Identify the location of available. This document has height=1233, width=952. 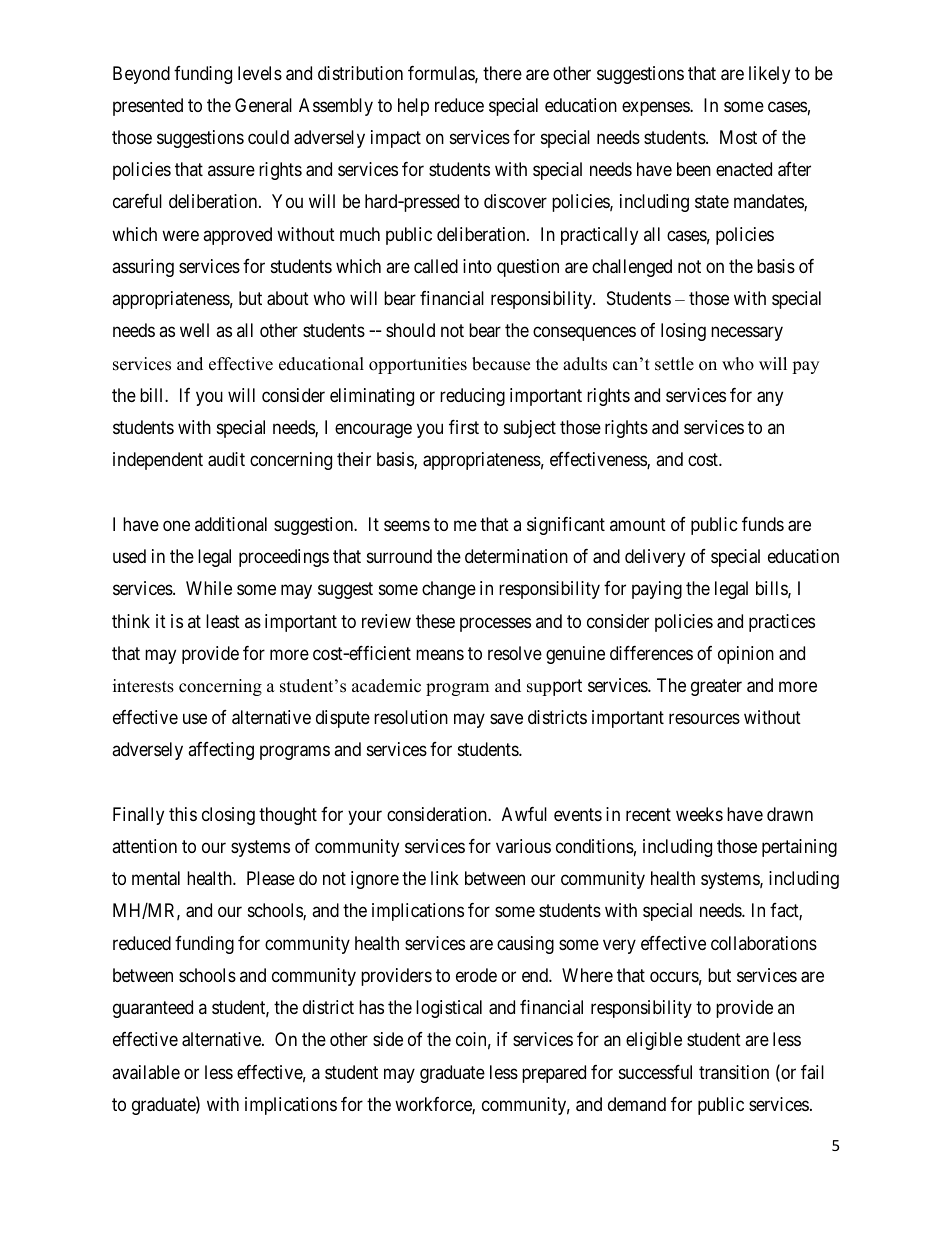
(146, 1072).
